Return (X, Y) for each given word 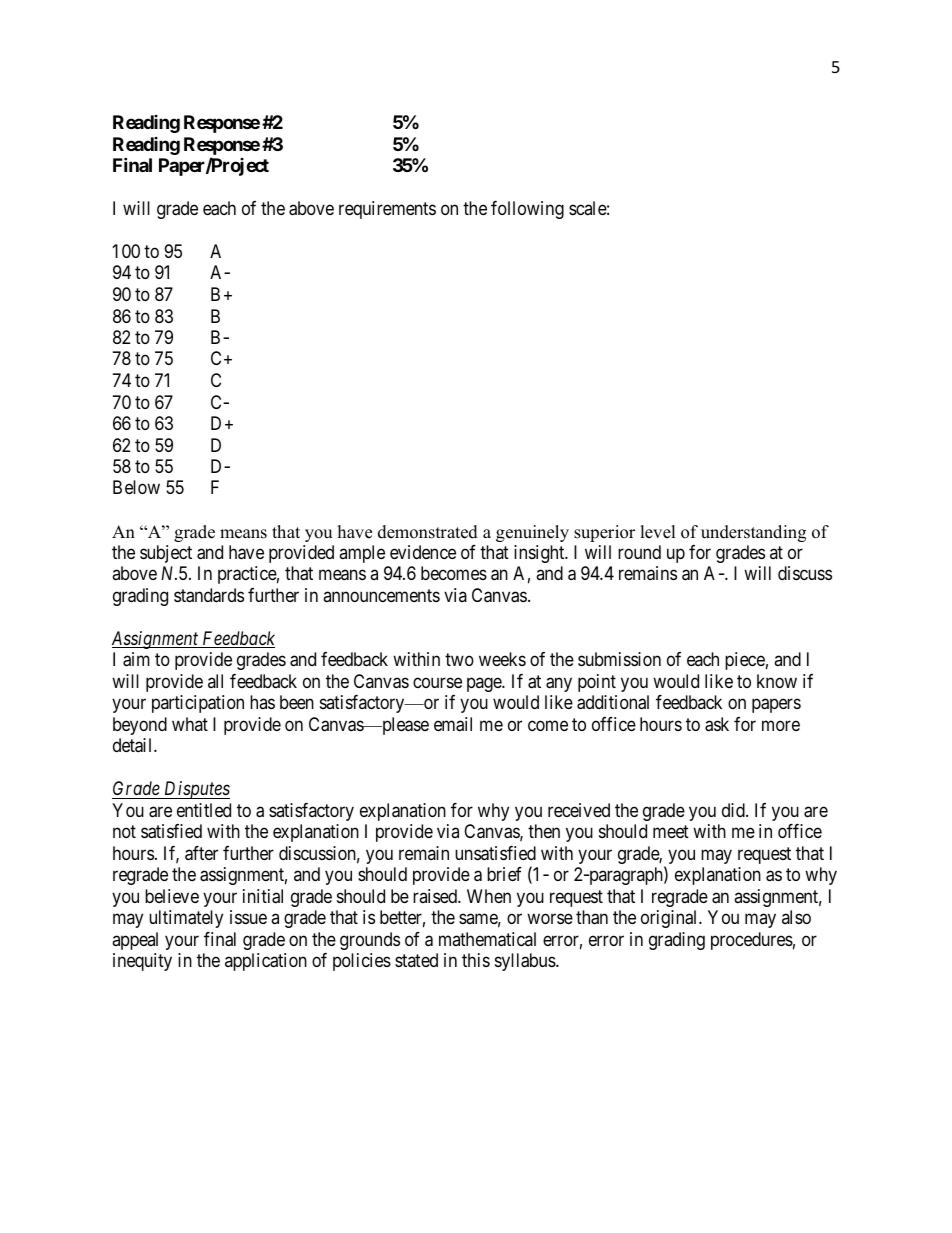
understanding (753, 533)
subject (166, 554)
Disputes (196, 790)
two (459, 660)
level (658, 532)
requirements (387, 210)
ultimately (186, 919)
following (527, 210)
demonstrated (428, 532)
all (215, 681)
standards (209, 595)
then (544, 831)
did (734, 810)
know (777, 681)
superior (604, 533)
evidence (423, 552)
